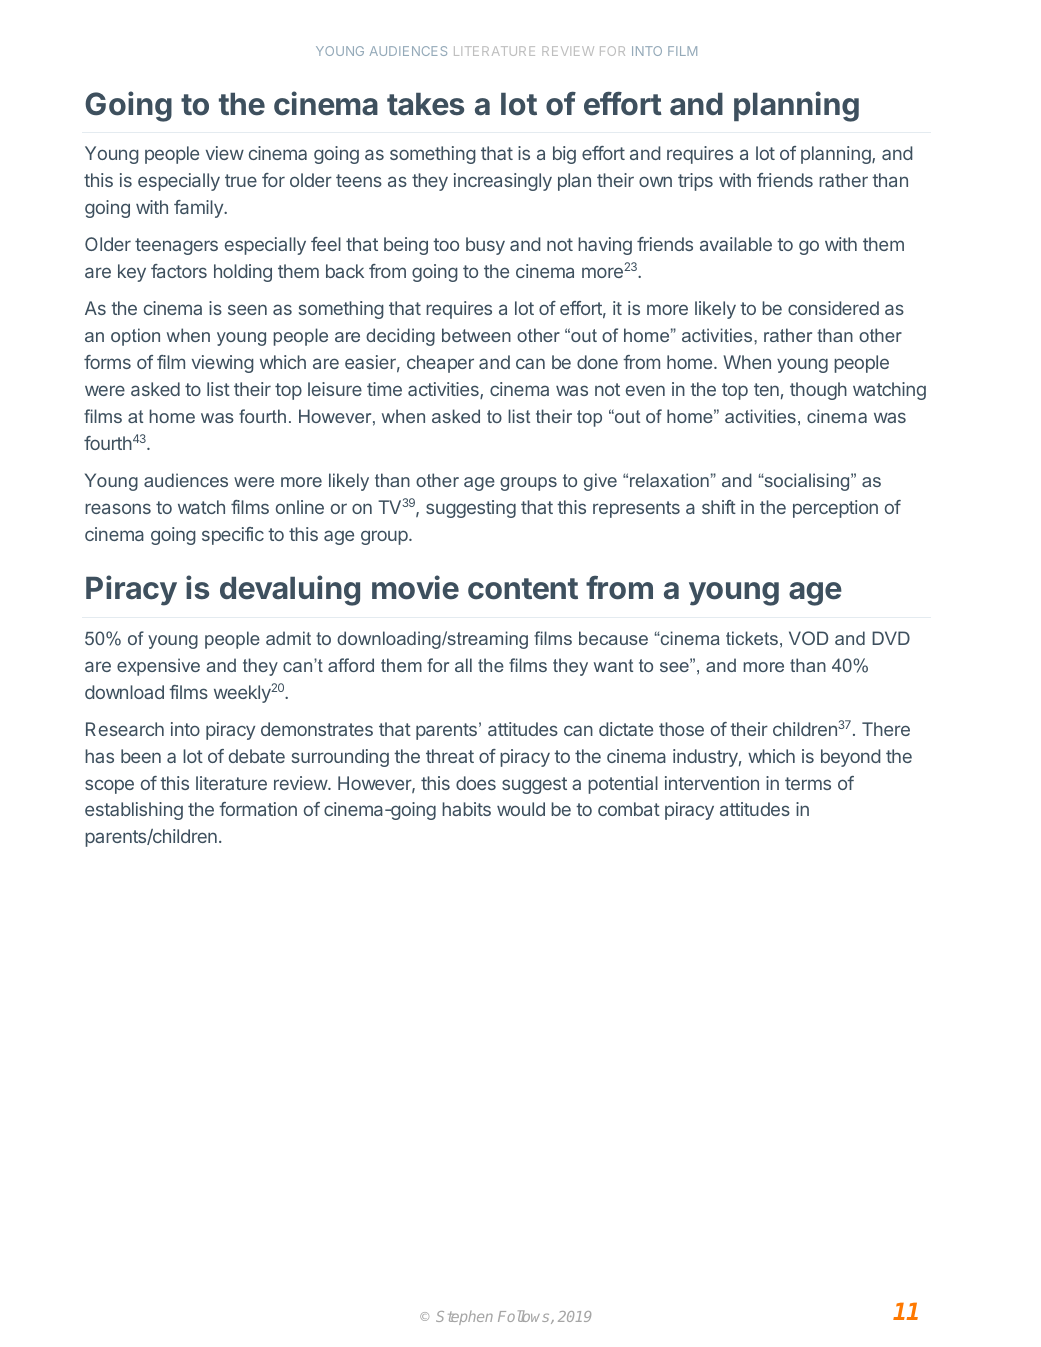 Image resolution: width=1041 pixels, height=1347 pixels. What do you see at coordinates (808, 783) in the screenshot?
I see `terms` at bounding box center [808, 783].
